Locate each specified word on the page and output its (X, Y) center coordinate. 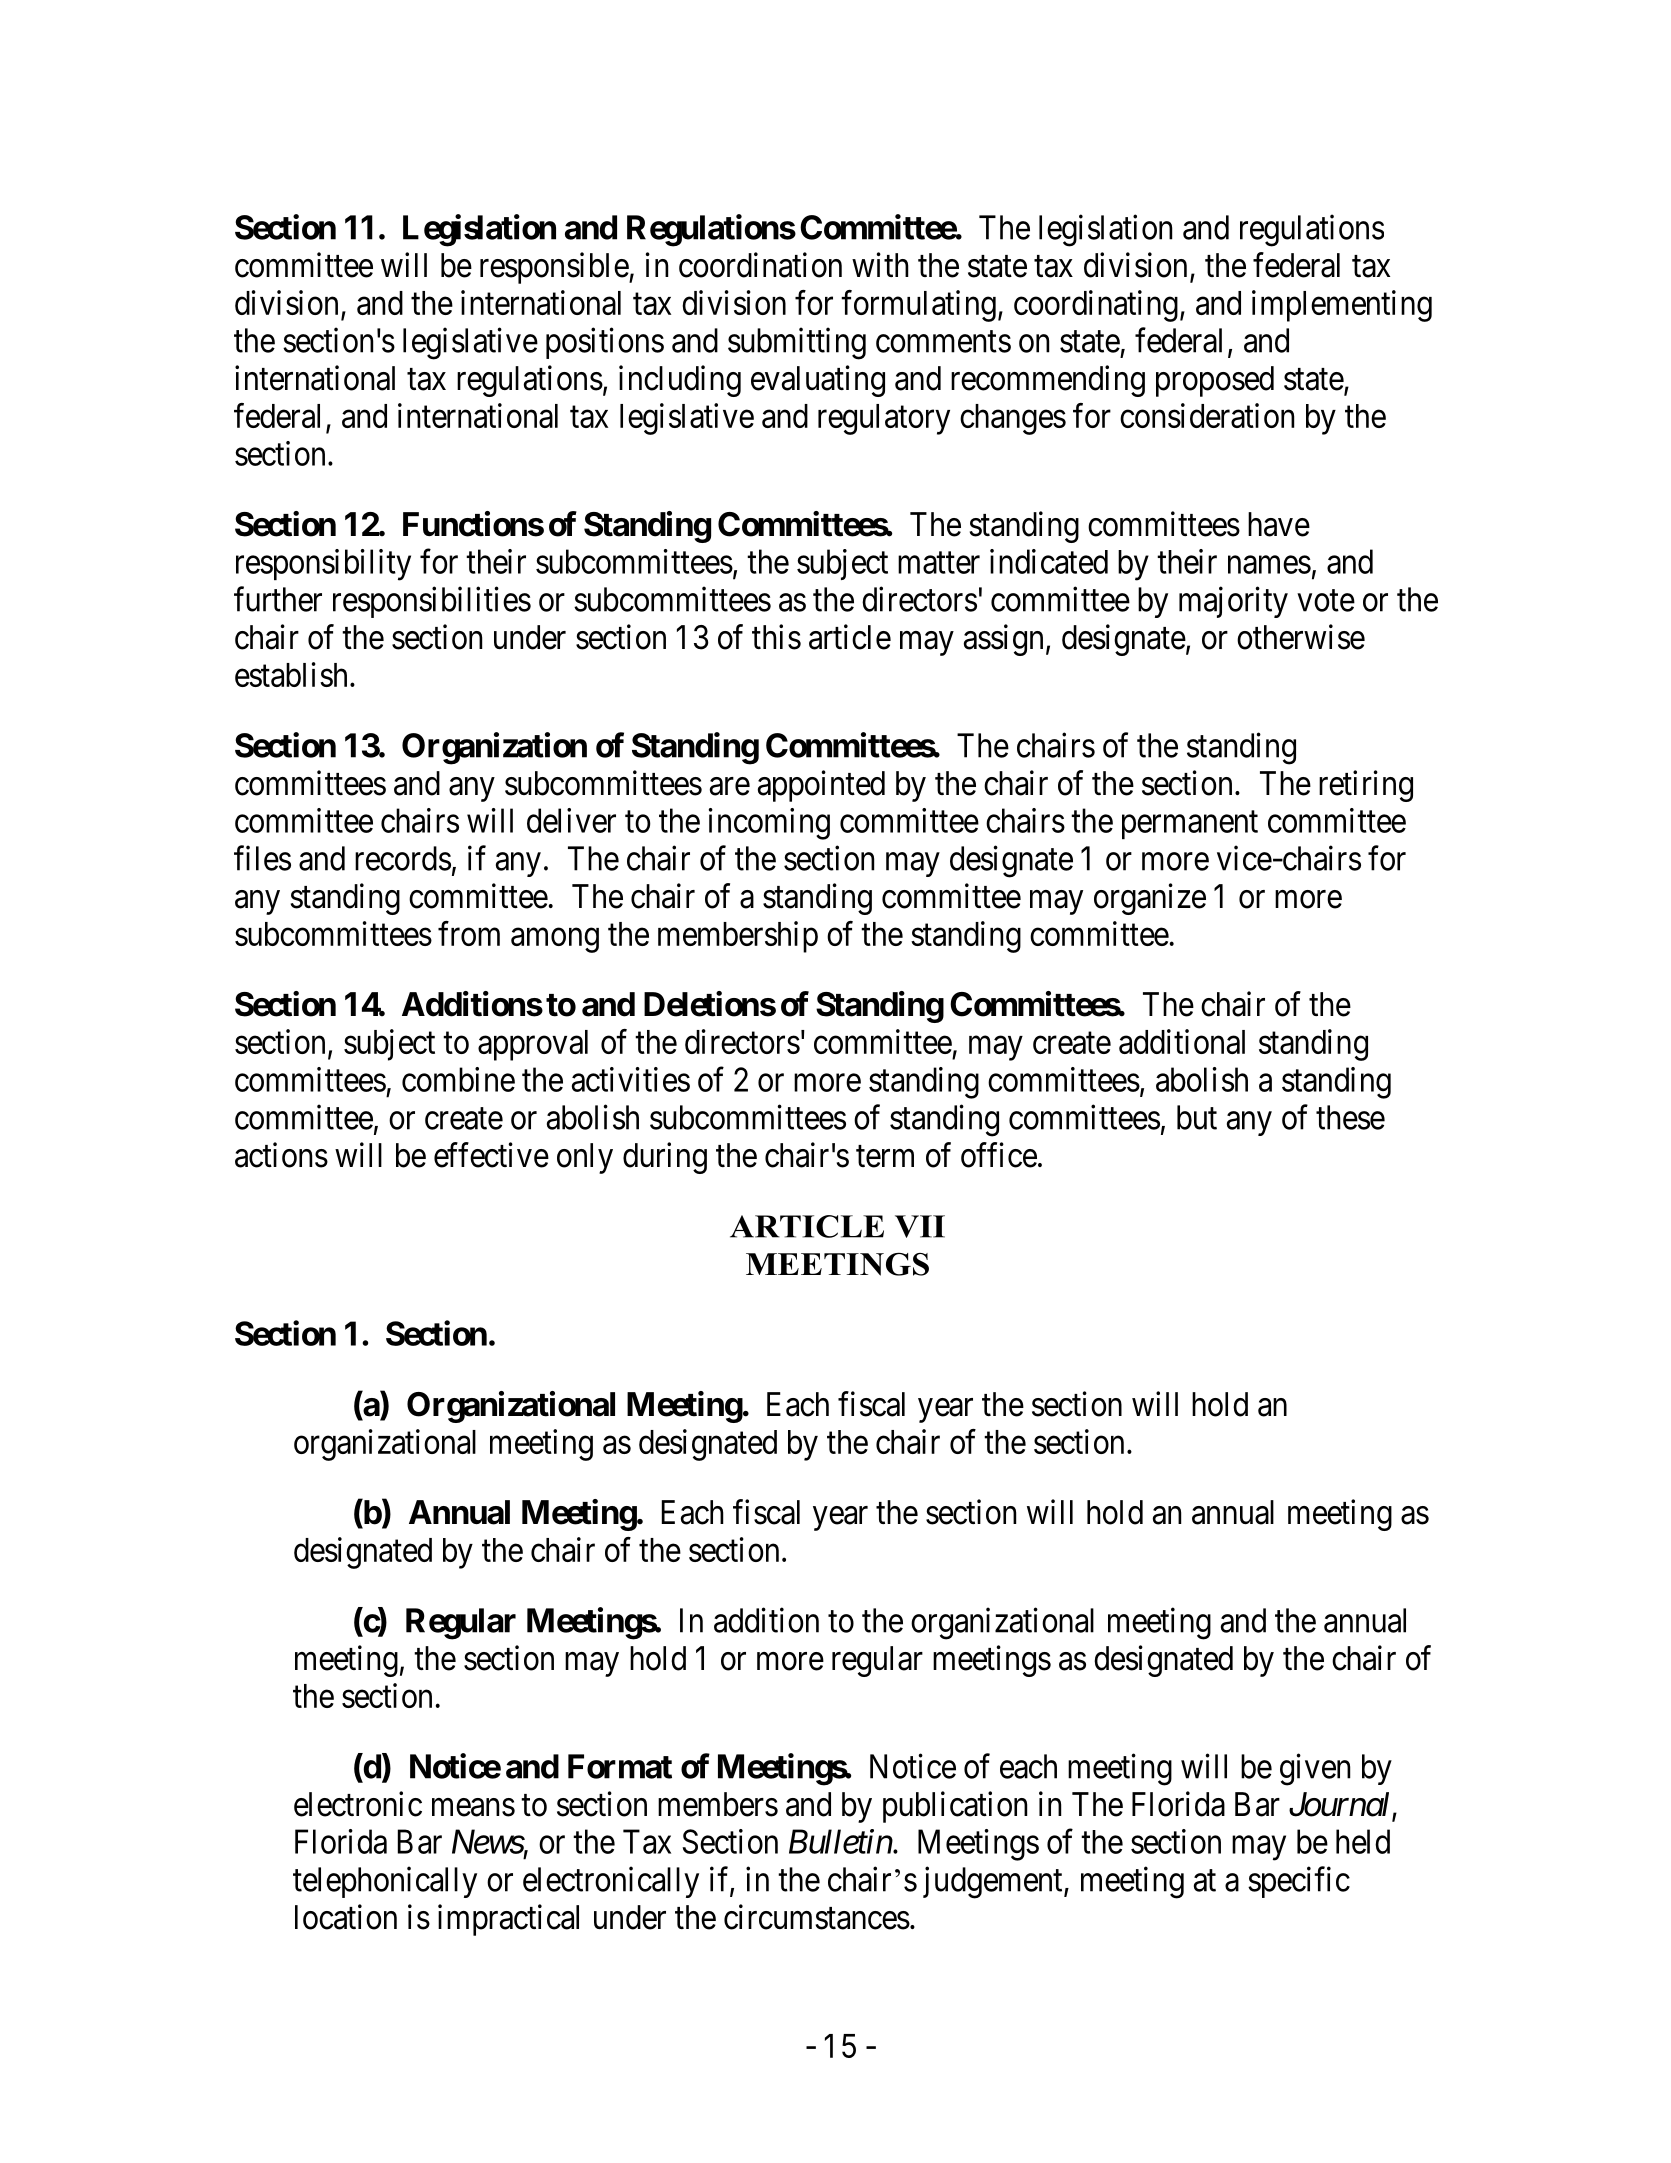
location (346, 1917)
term (885, 1156)
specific (1299, 1882)
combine (458, 1079)
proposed (1215, 381)
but (1197, 1117)
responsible (555, 268)
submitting (797, 344)
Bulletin (841, 1841)
